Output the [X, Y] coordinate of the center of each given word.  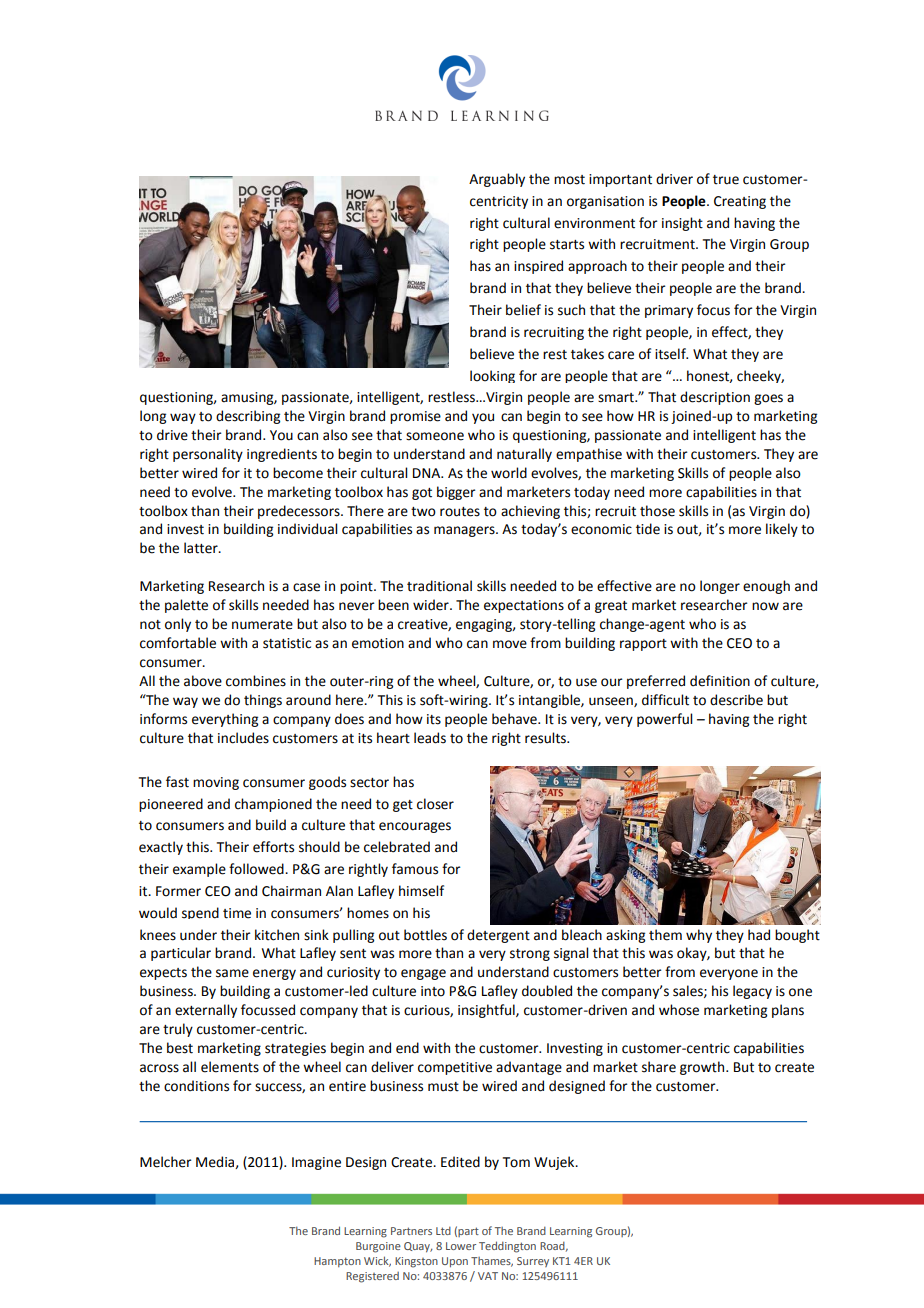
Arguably [497, 180]
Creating [740, 202]
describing [248, 417]
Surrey [533, 1262]
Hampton [337, 1262]
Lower [461, 1246]
